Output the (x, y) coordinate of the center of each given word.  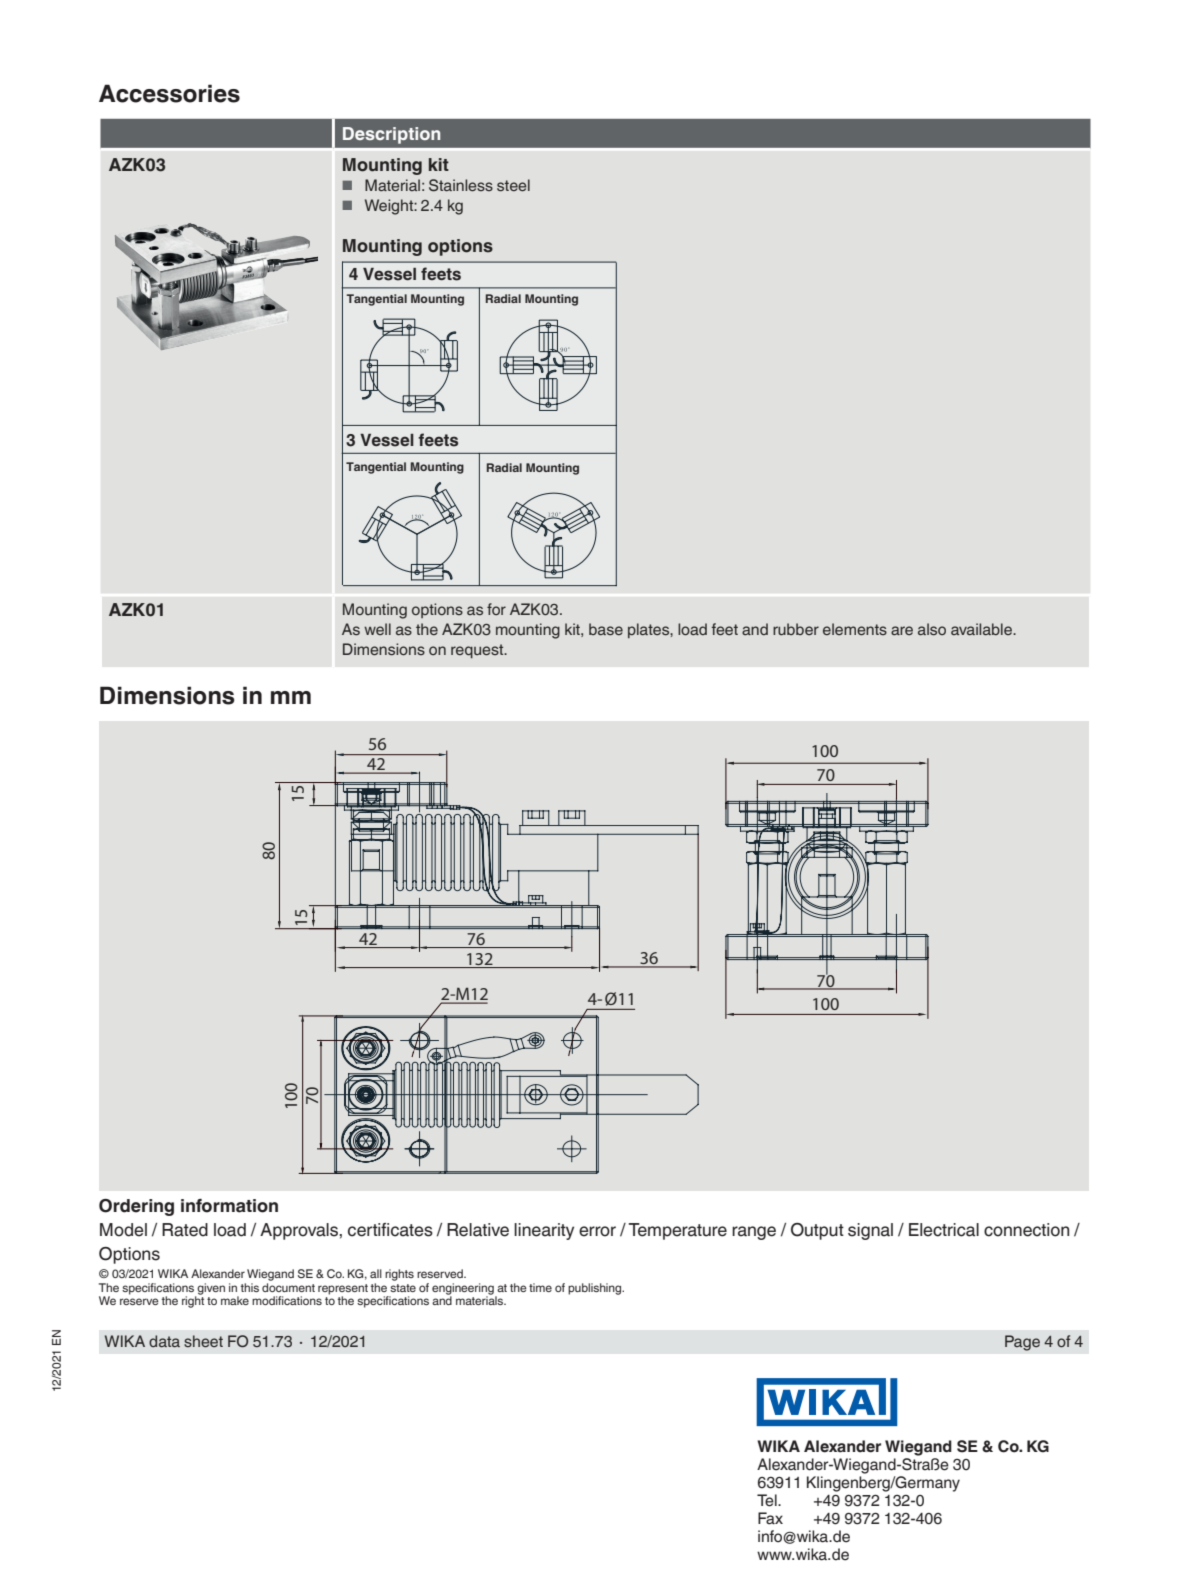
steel (513, 185)
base (606, 629)
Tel (768, 1500)
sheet (203, 1341)
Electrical (944, 1230)
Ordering (136, 1207)
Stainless (461, 185)
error (597, 1231)
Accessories (169, 93)
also (932, 629)
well (377, 629)
